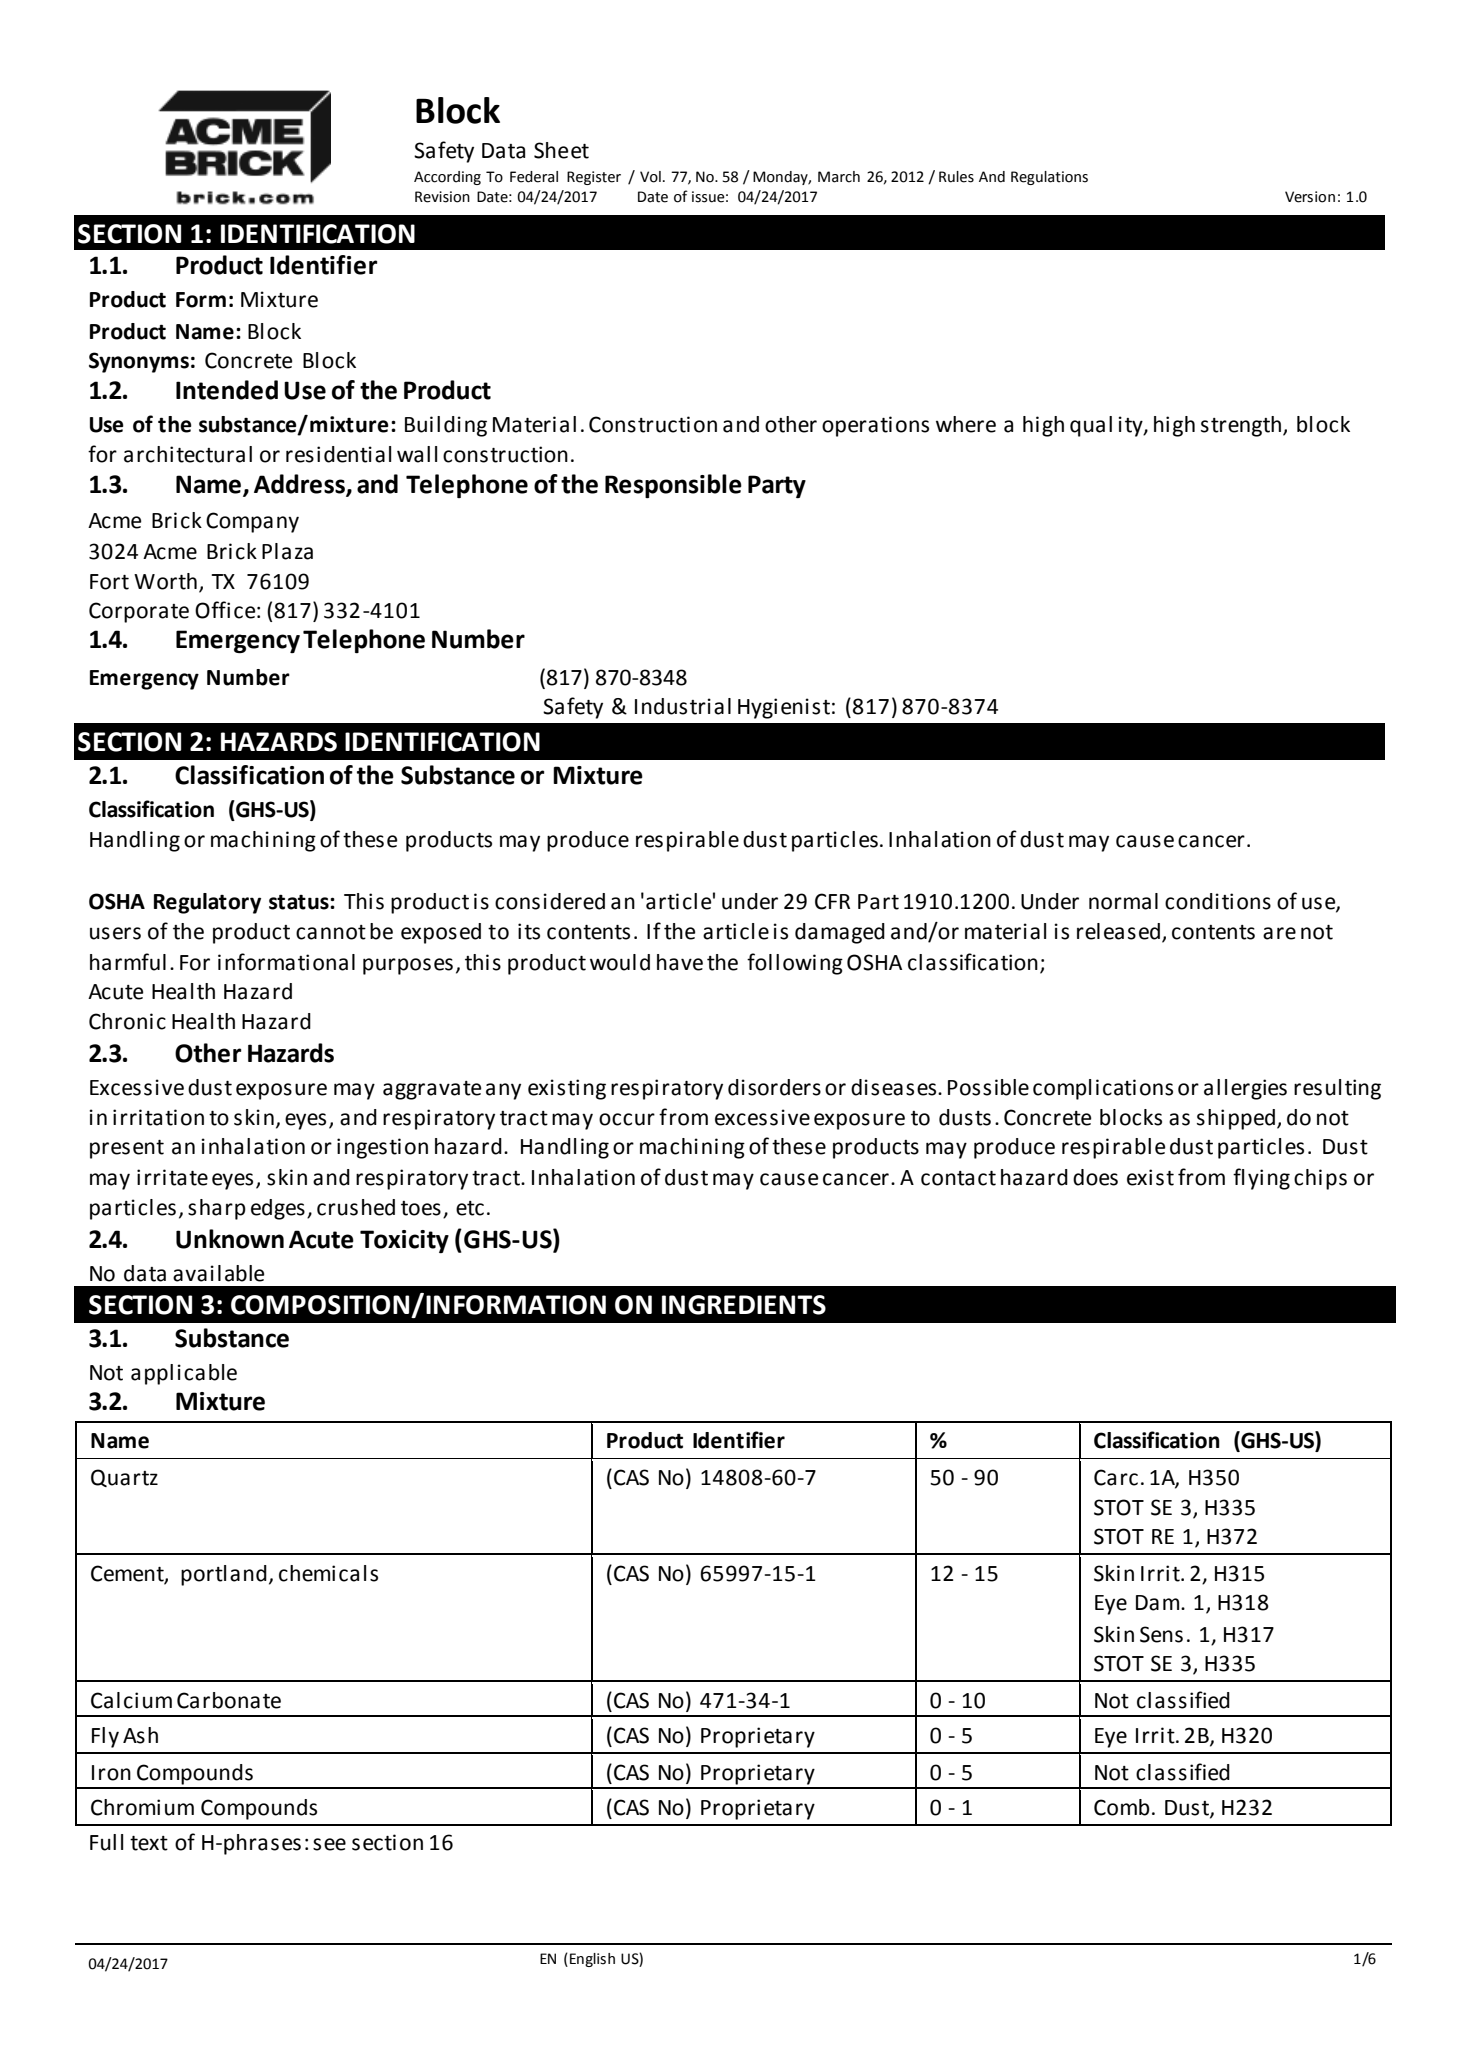  Describe the element at coordinates (650, 177) in the page. I see `Vol` at that location.
